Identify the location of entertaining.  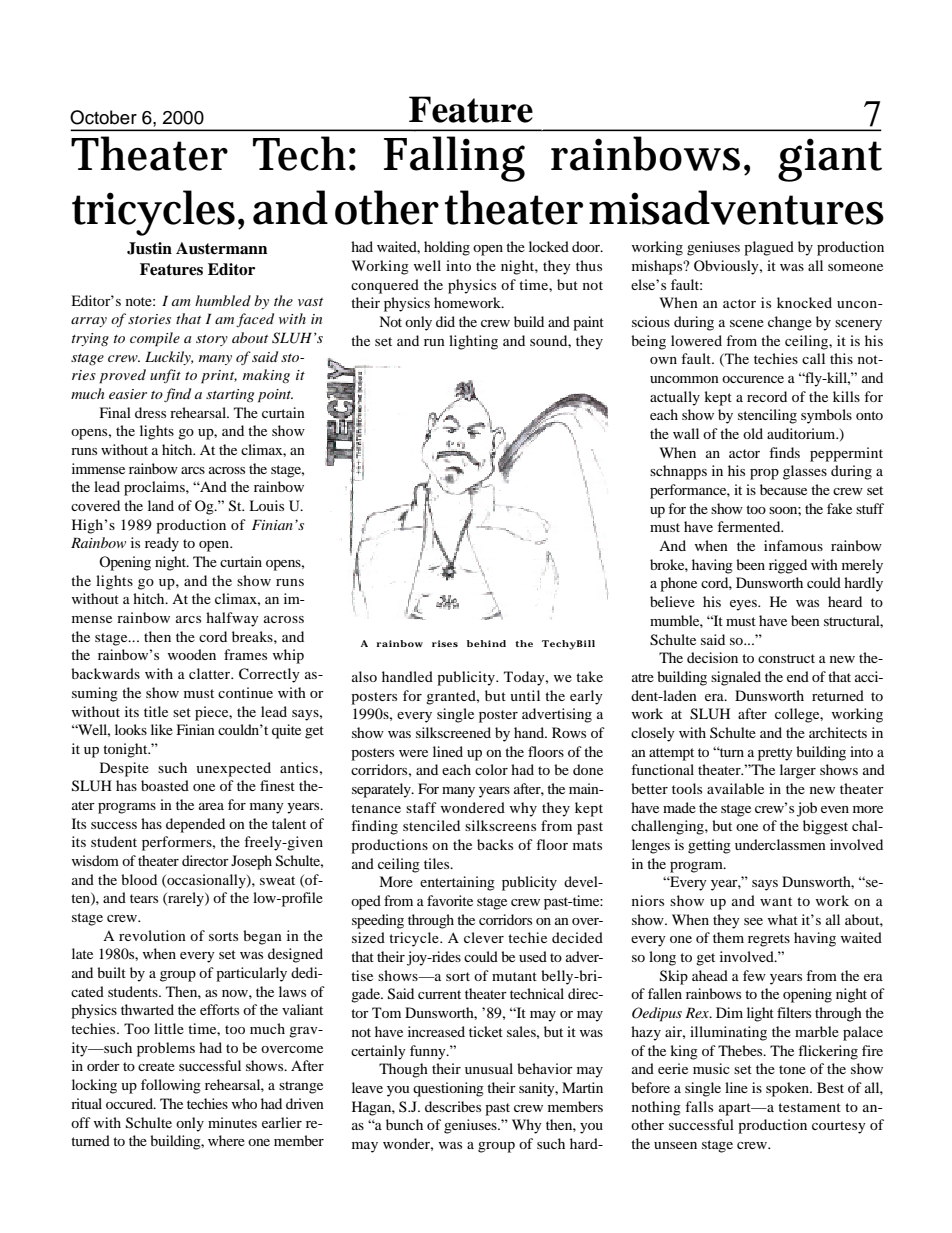
(457, 883).
